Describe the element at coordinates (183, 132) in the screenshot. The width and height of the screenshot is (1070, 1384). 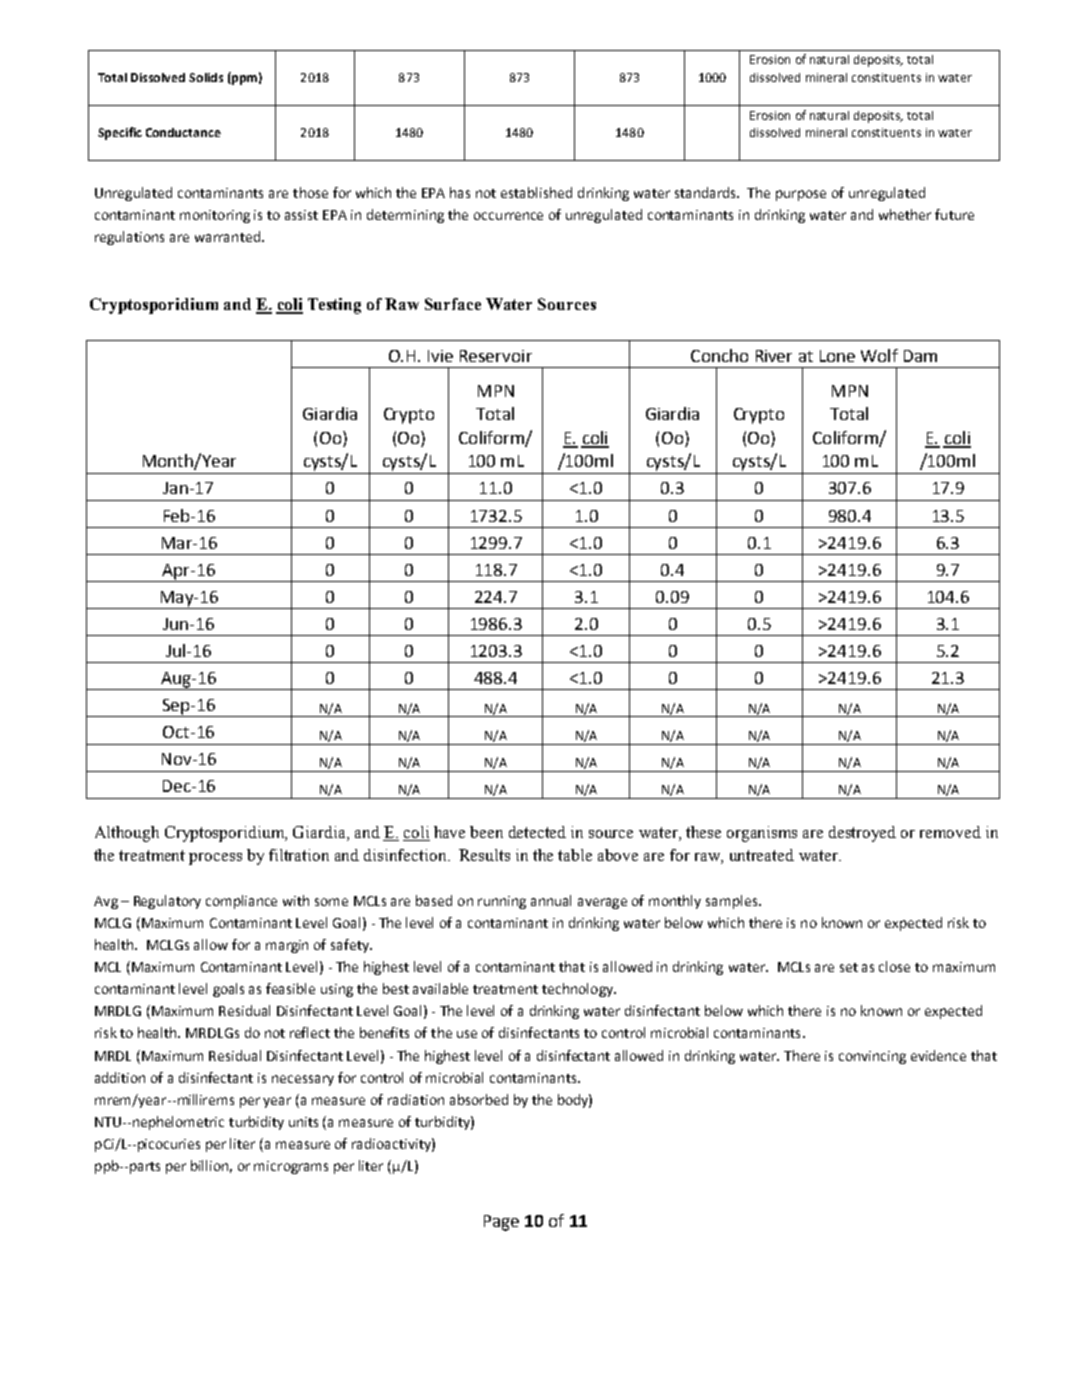
I see `Conductance` at that location.
